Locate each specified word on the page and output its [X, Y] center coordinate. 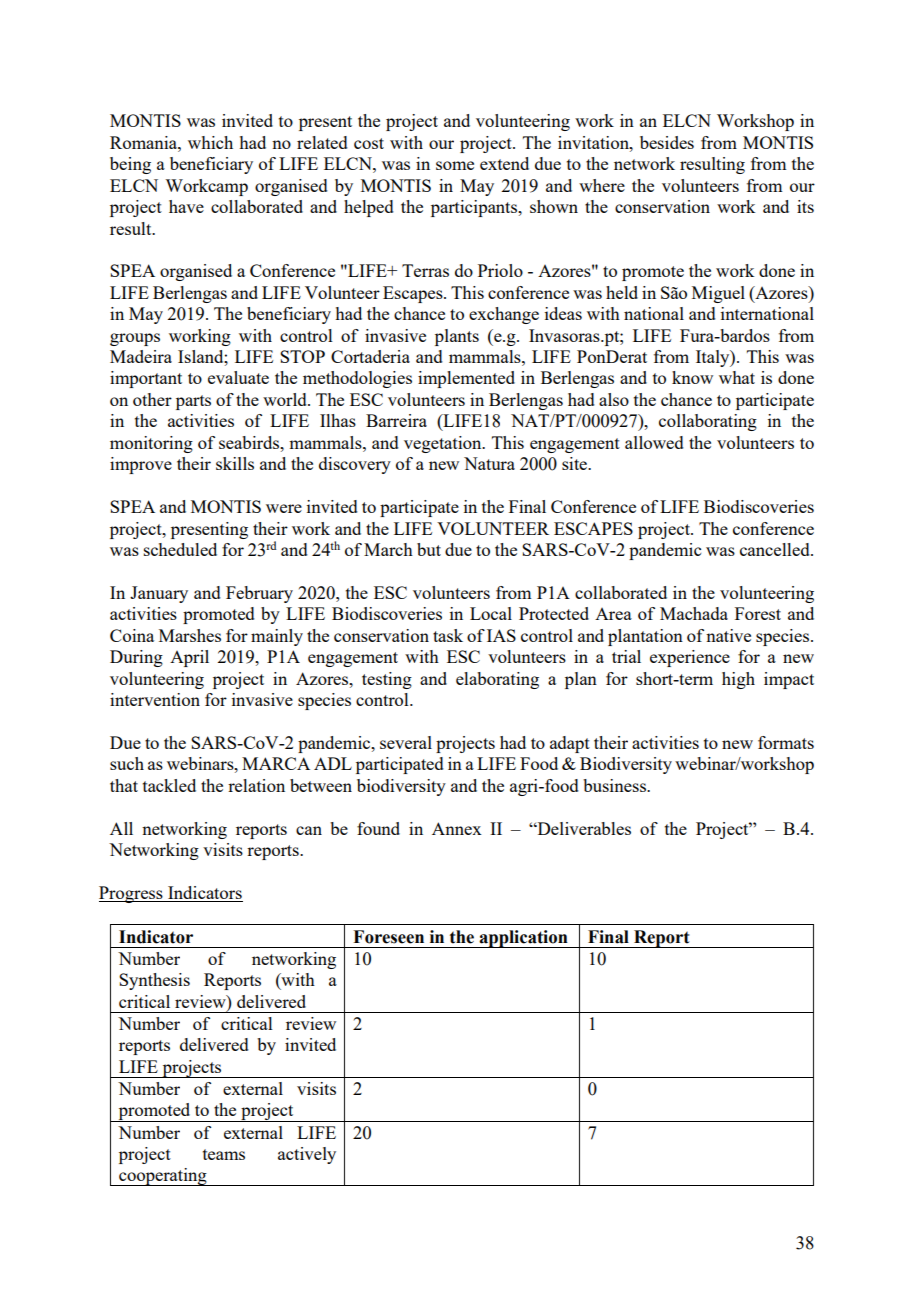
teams [224, 1154]
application [523, 939]
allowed [654, 442]
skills [235, 463]
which [210, 142]
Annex [457, 828]
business [615, 785]
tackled [169, 785]
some [455, 165]
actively [307, 1155]
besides [667, 142]
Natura [489, 463]
